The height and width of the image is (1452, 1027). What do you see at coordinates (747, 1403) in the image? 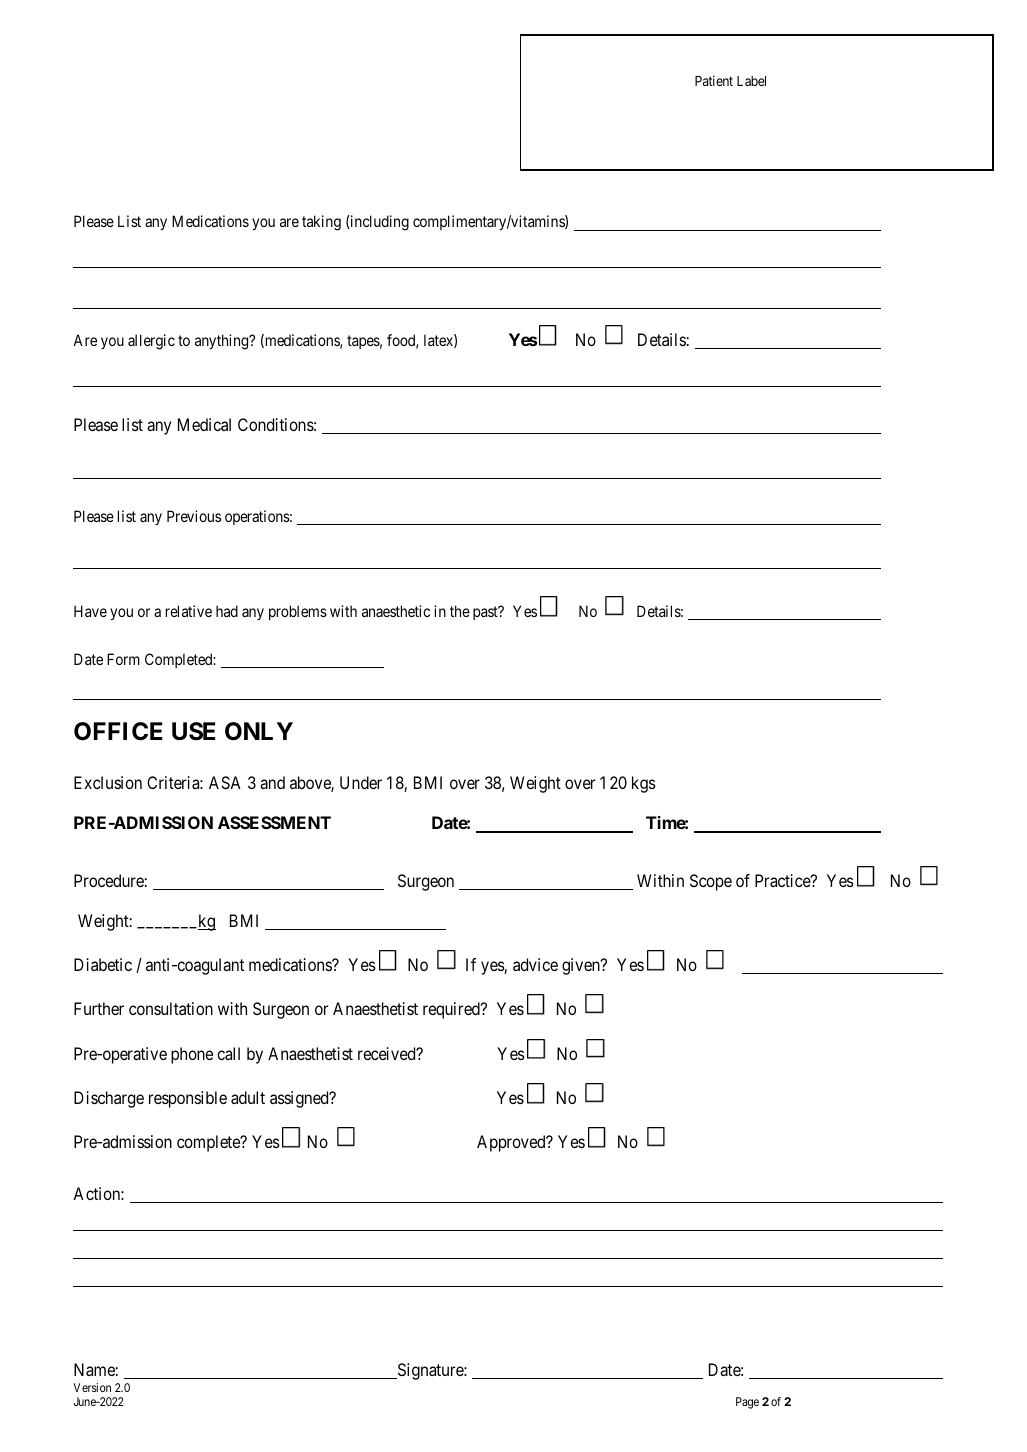
I see `Page` at bounding box center [747, 1403].
